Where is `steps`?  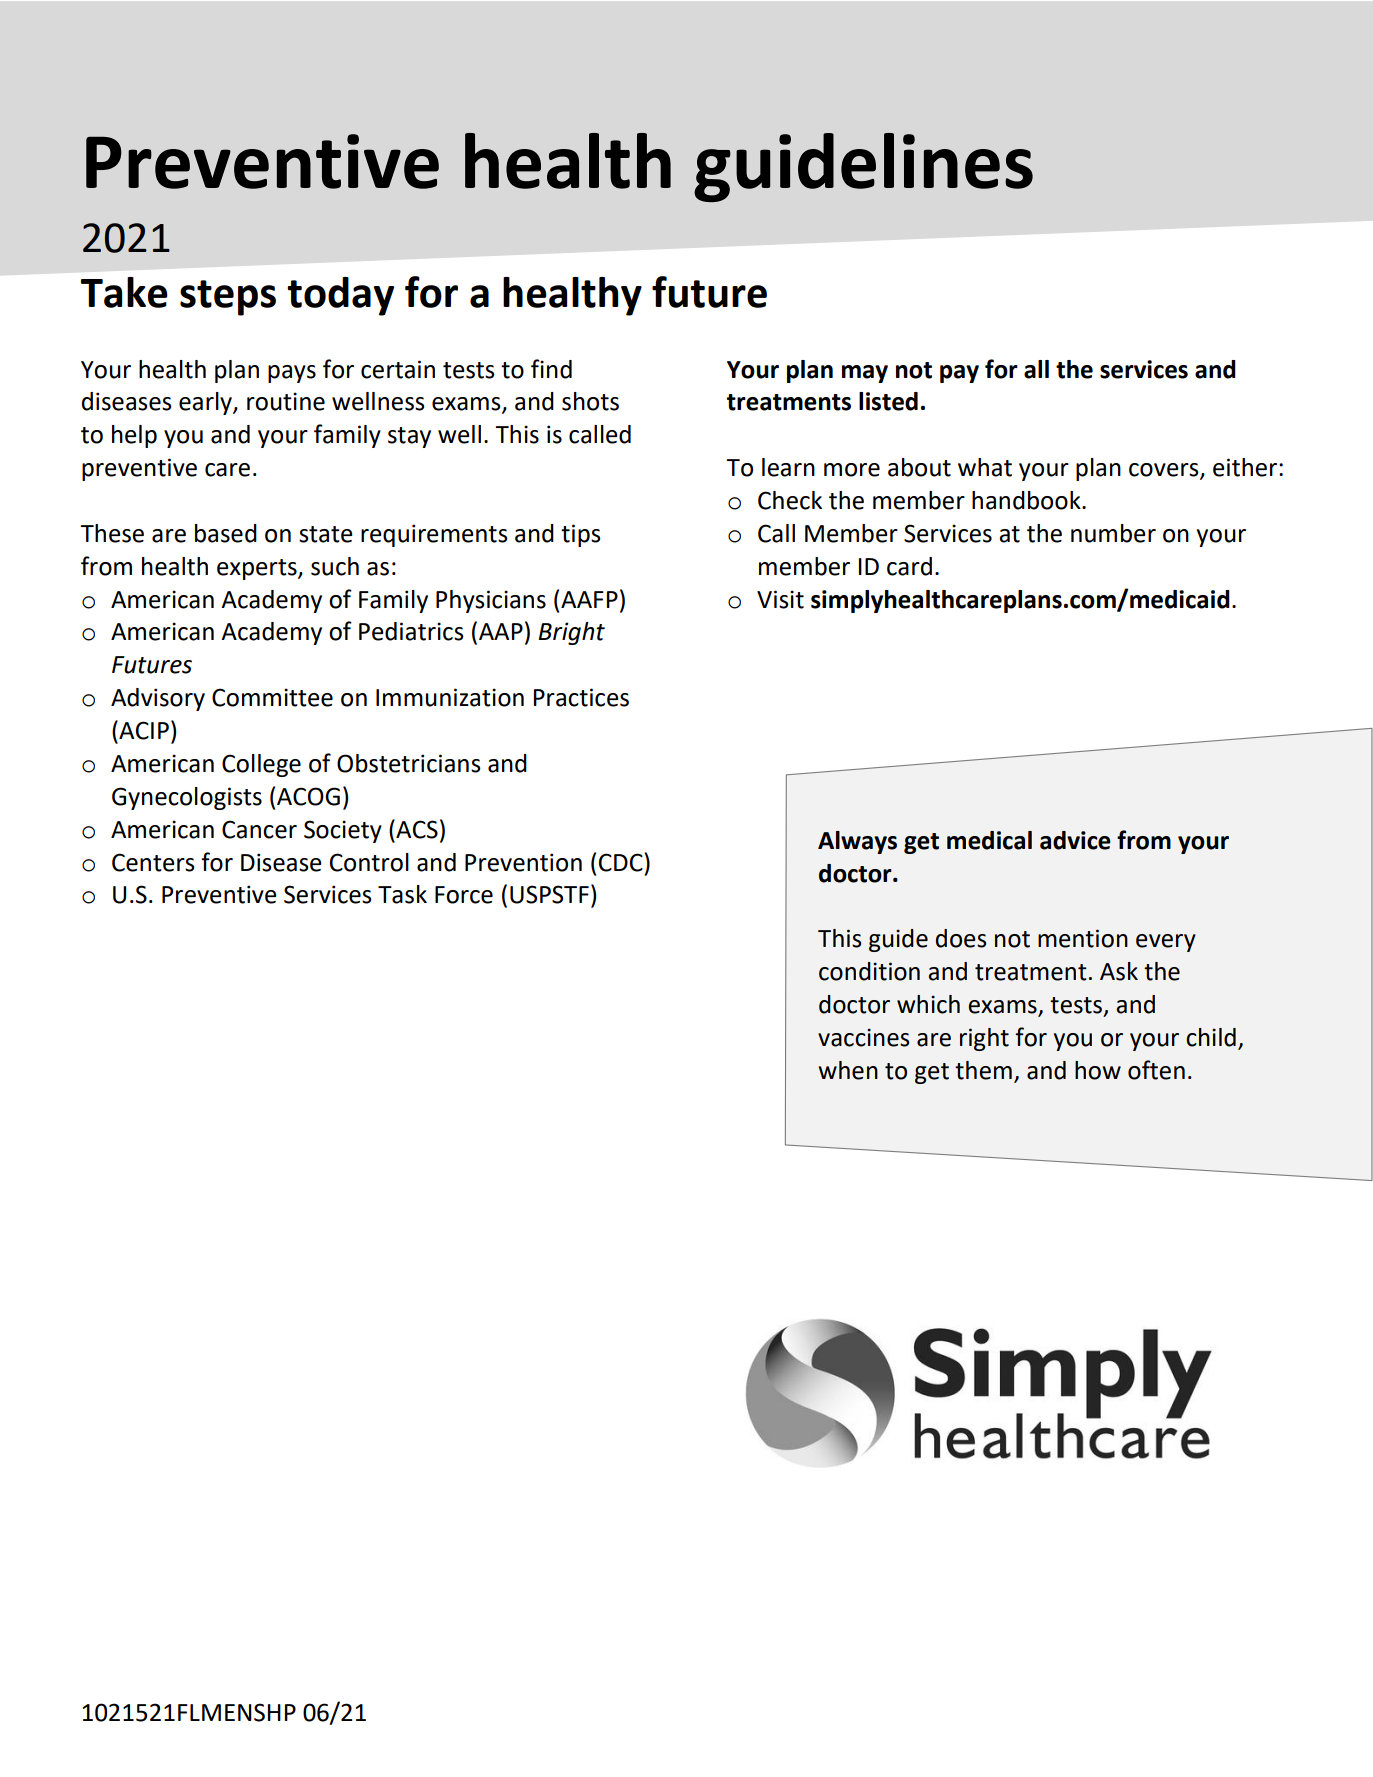
steps is located at coordinates (228, 298).
